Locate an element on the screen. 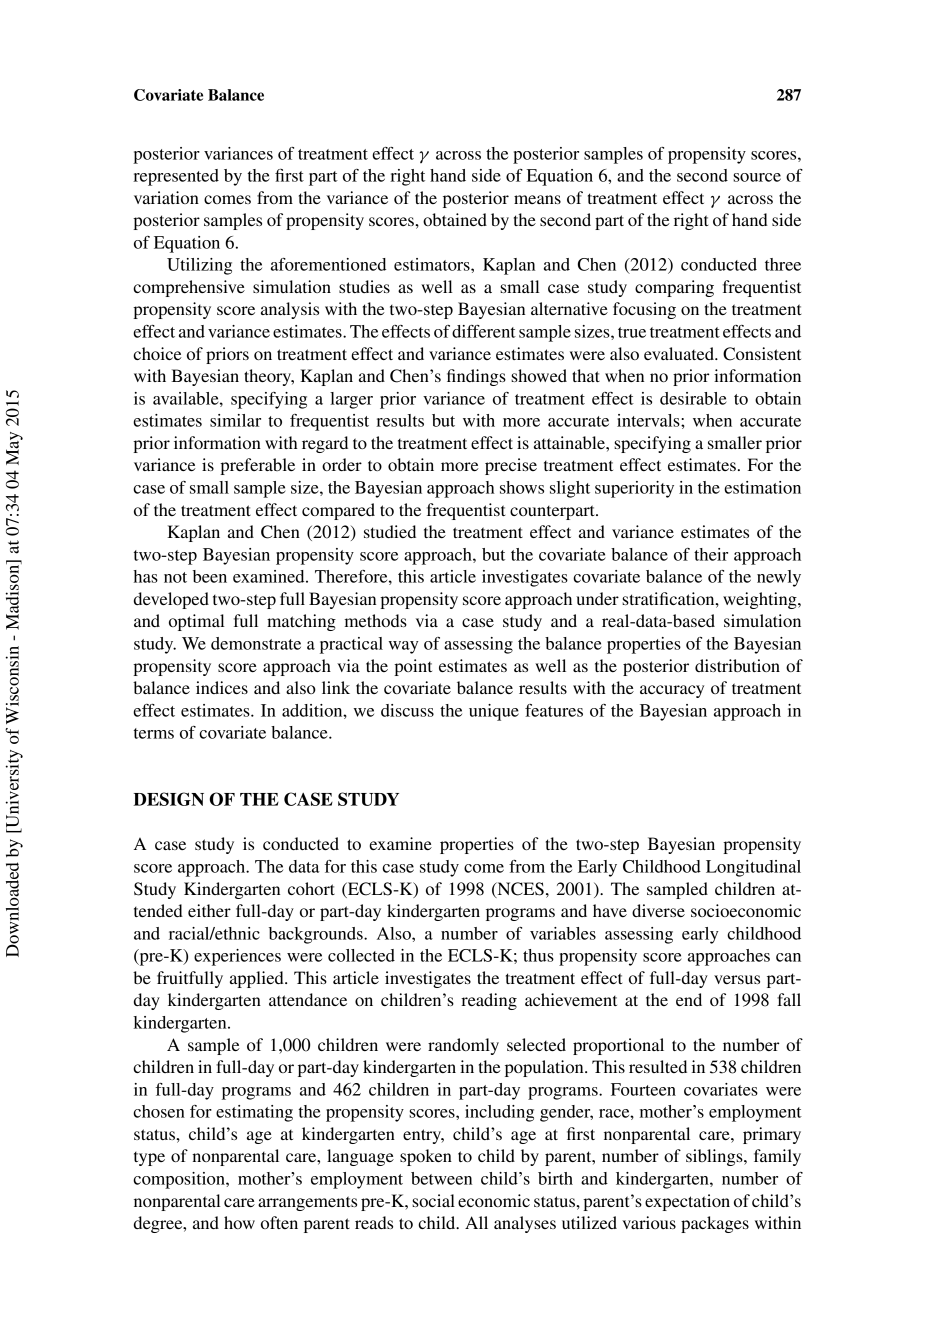 The width and height of the screenshot is (939, 1342). composition is located at coordinates (180, 1180).
